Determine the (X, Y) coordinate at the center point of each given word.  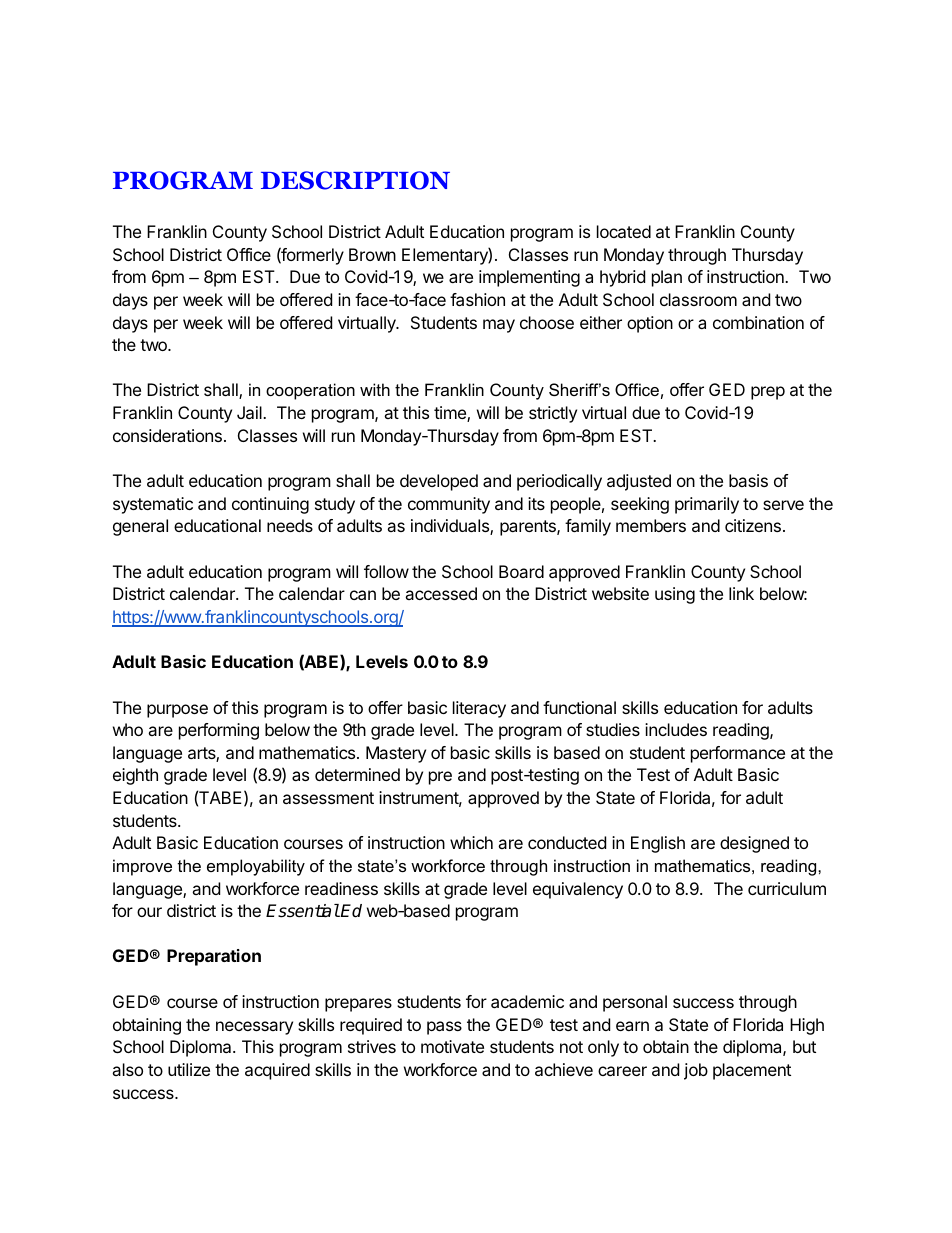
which (471, 842)
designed (754, 844)
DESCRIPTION (355, 180)
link (741, 593)
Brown (372, 254)
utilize (189, 1069)
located (624, 231)
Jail (250, 412)
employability (256, 867)
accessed (441, 593)
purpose (177, 711)
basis (748, 480)
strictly (553, 414)
